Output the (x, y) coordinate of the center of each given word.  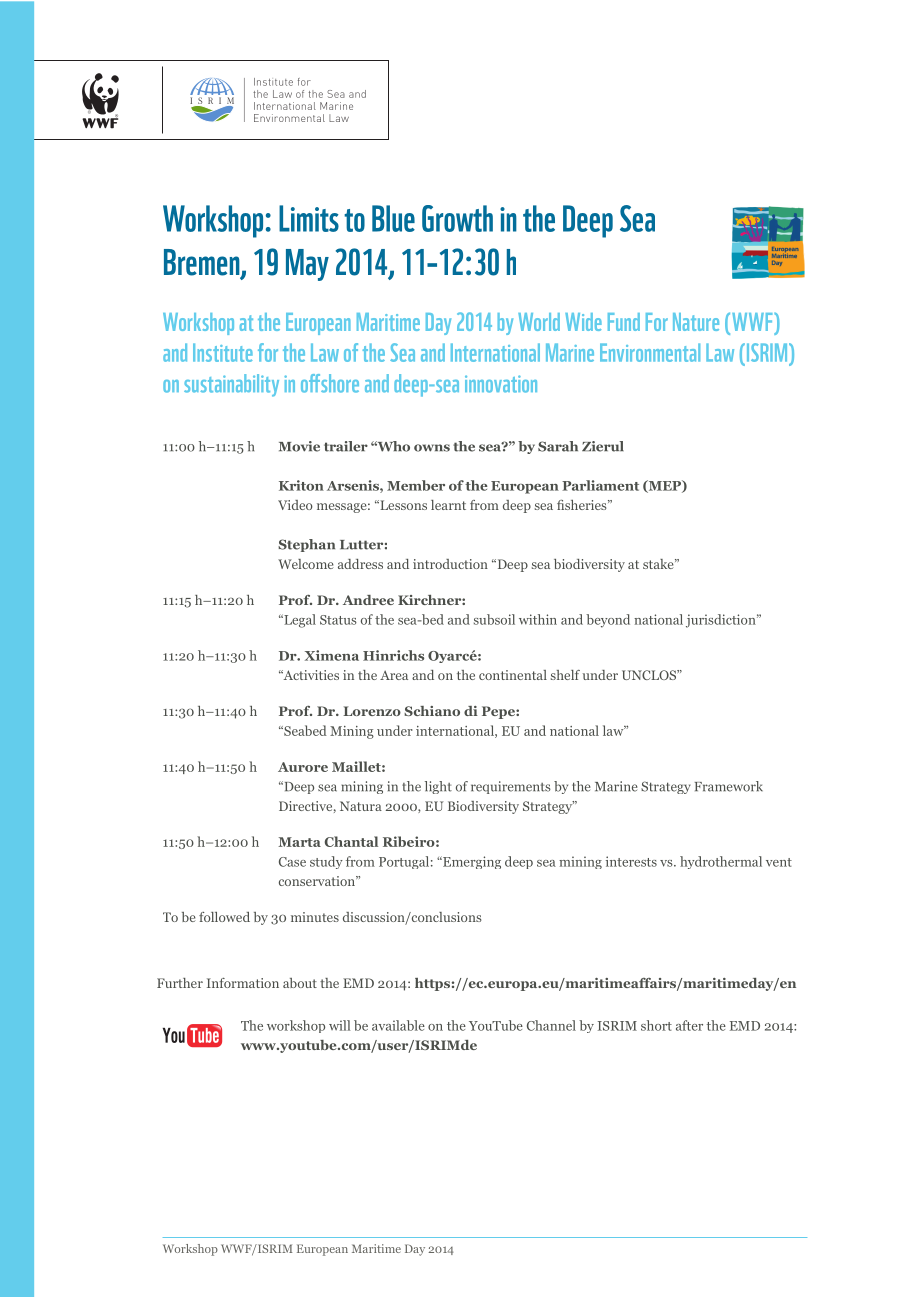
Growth (457, 218)
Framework (729, 786)
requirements (511, 787)
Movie (299, 446)
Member (416, 485)
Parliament (600, 485)
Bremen (203, 263)
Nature (696, 322)
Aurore (303, 767)
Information (243, 983)
